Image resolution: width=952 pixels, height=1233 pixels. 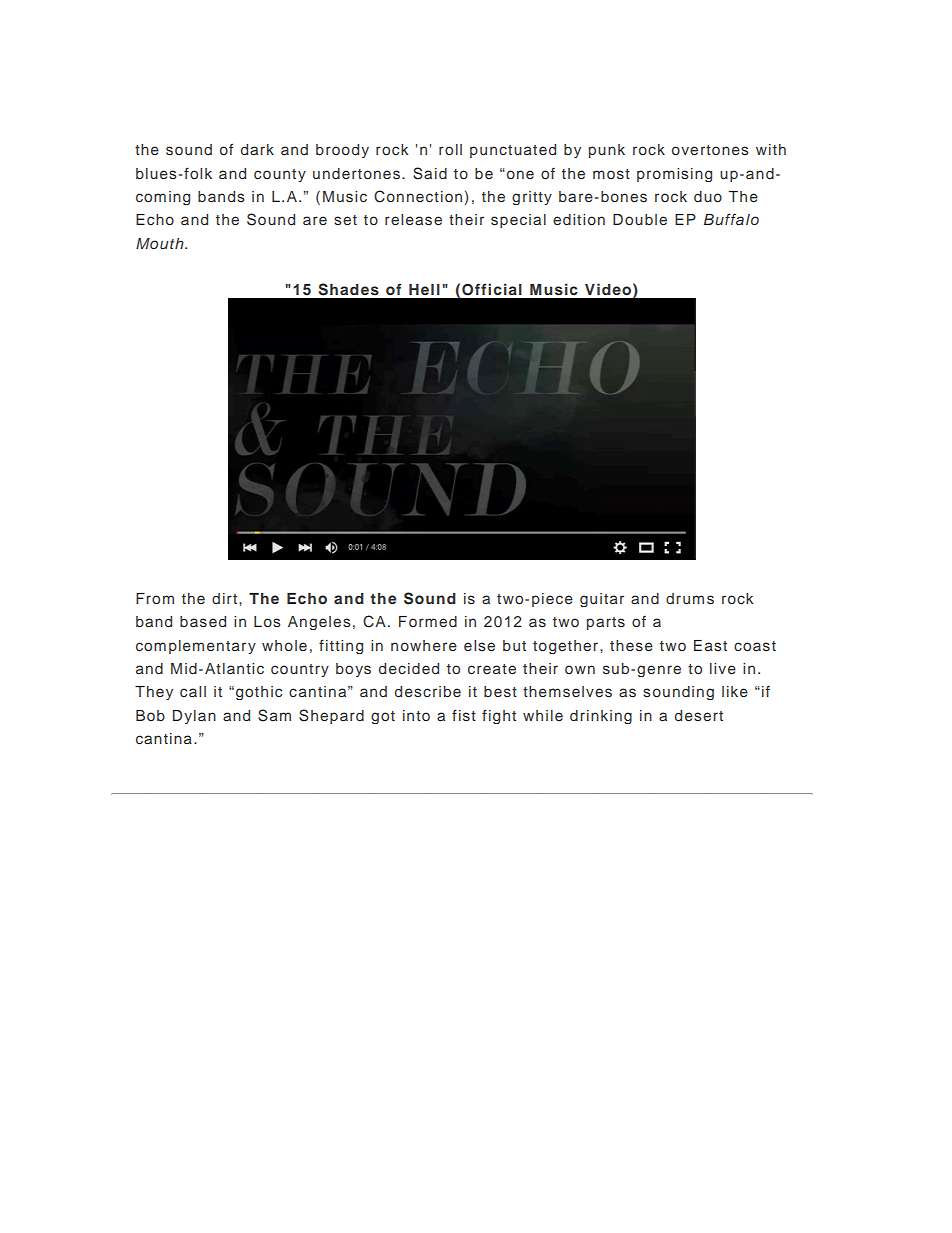 What do you see at coordinates (699, 715) in the screenshot?
I see `desert` at bounding box center [699, 715].
